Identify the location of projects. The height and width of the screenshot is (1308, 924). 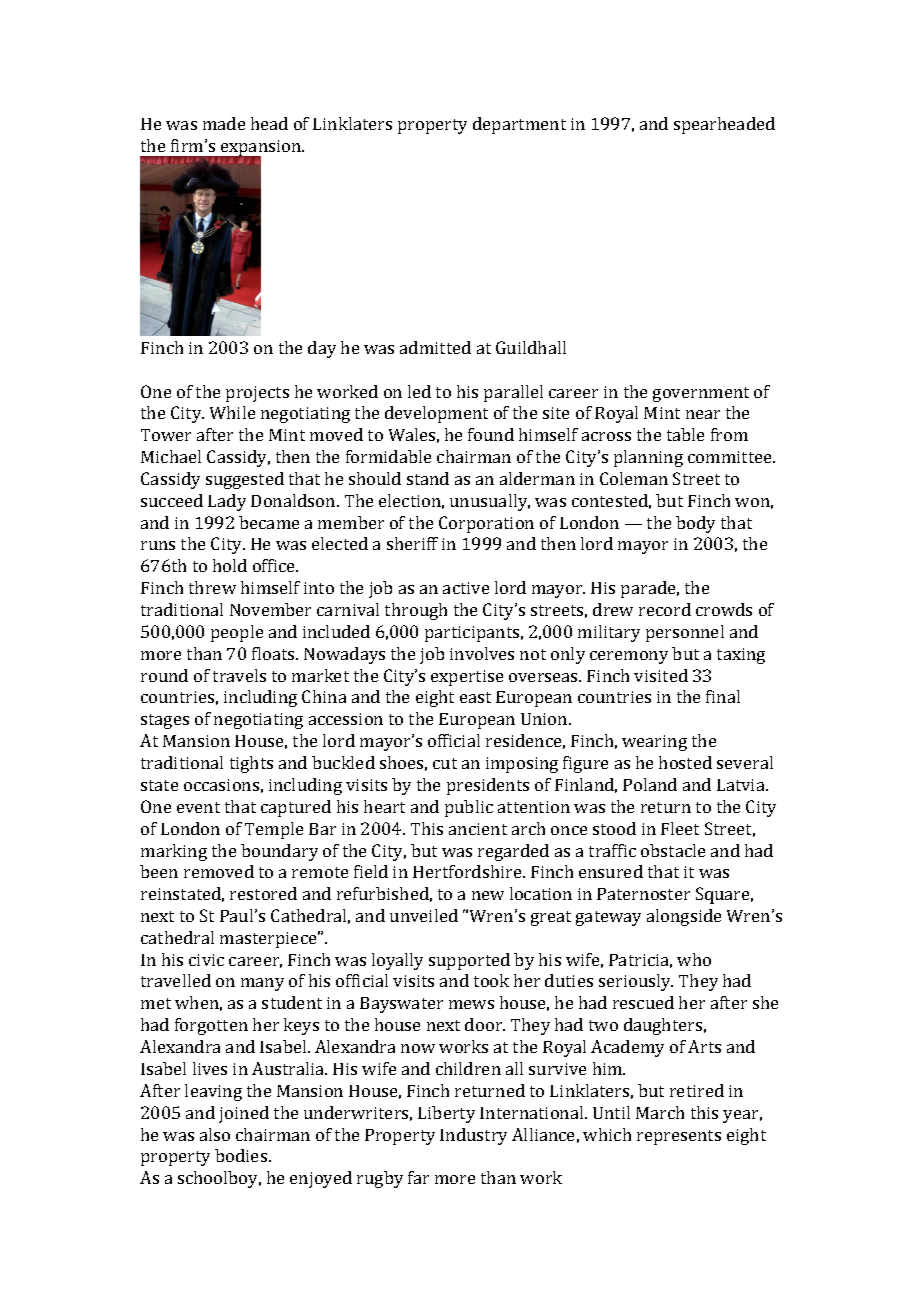
(257, 394).
